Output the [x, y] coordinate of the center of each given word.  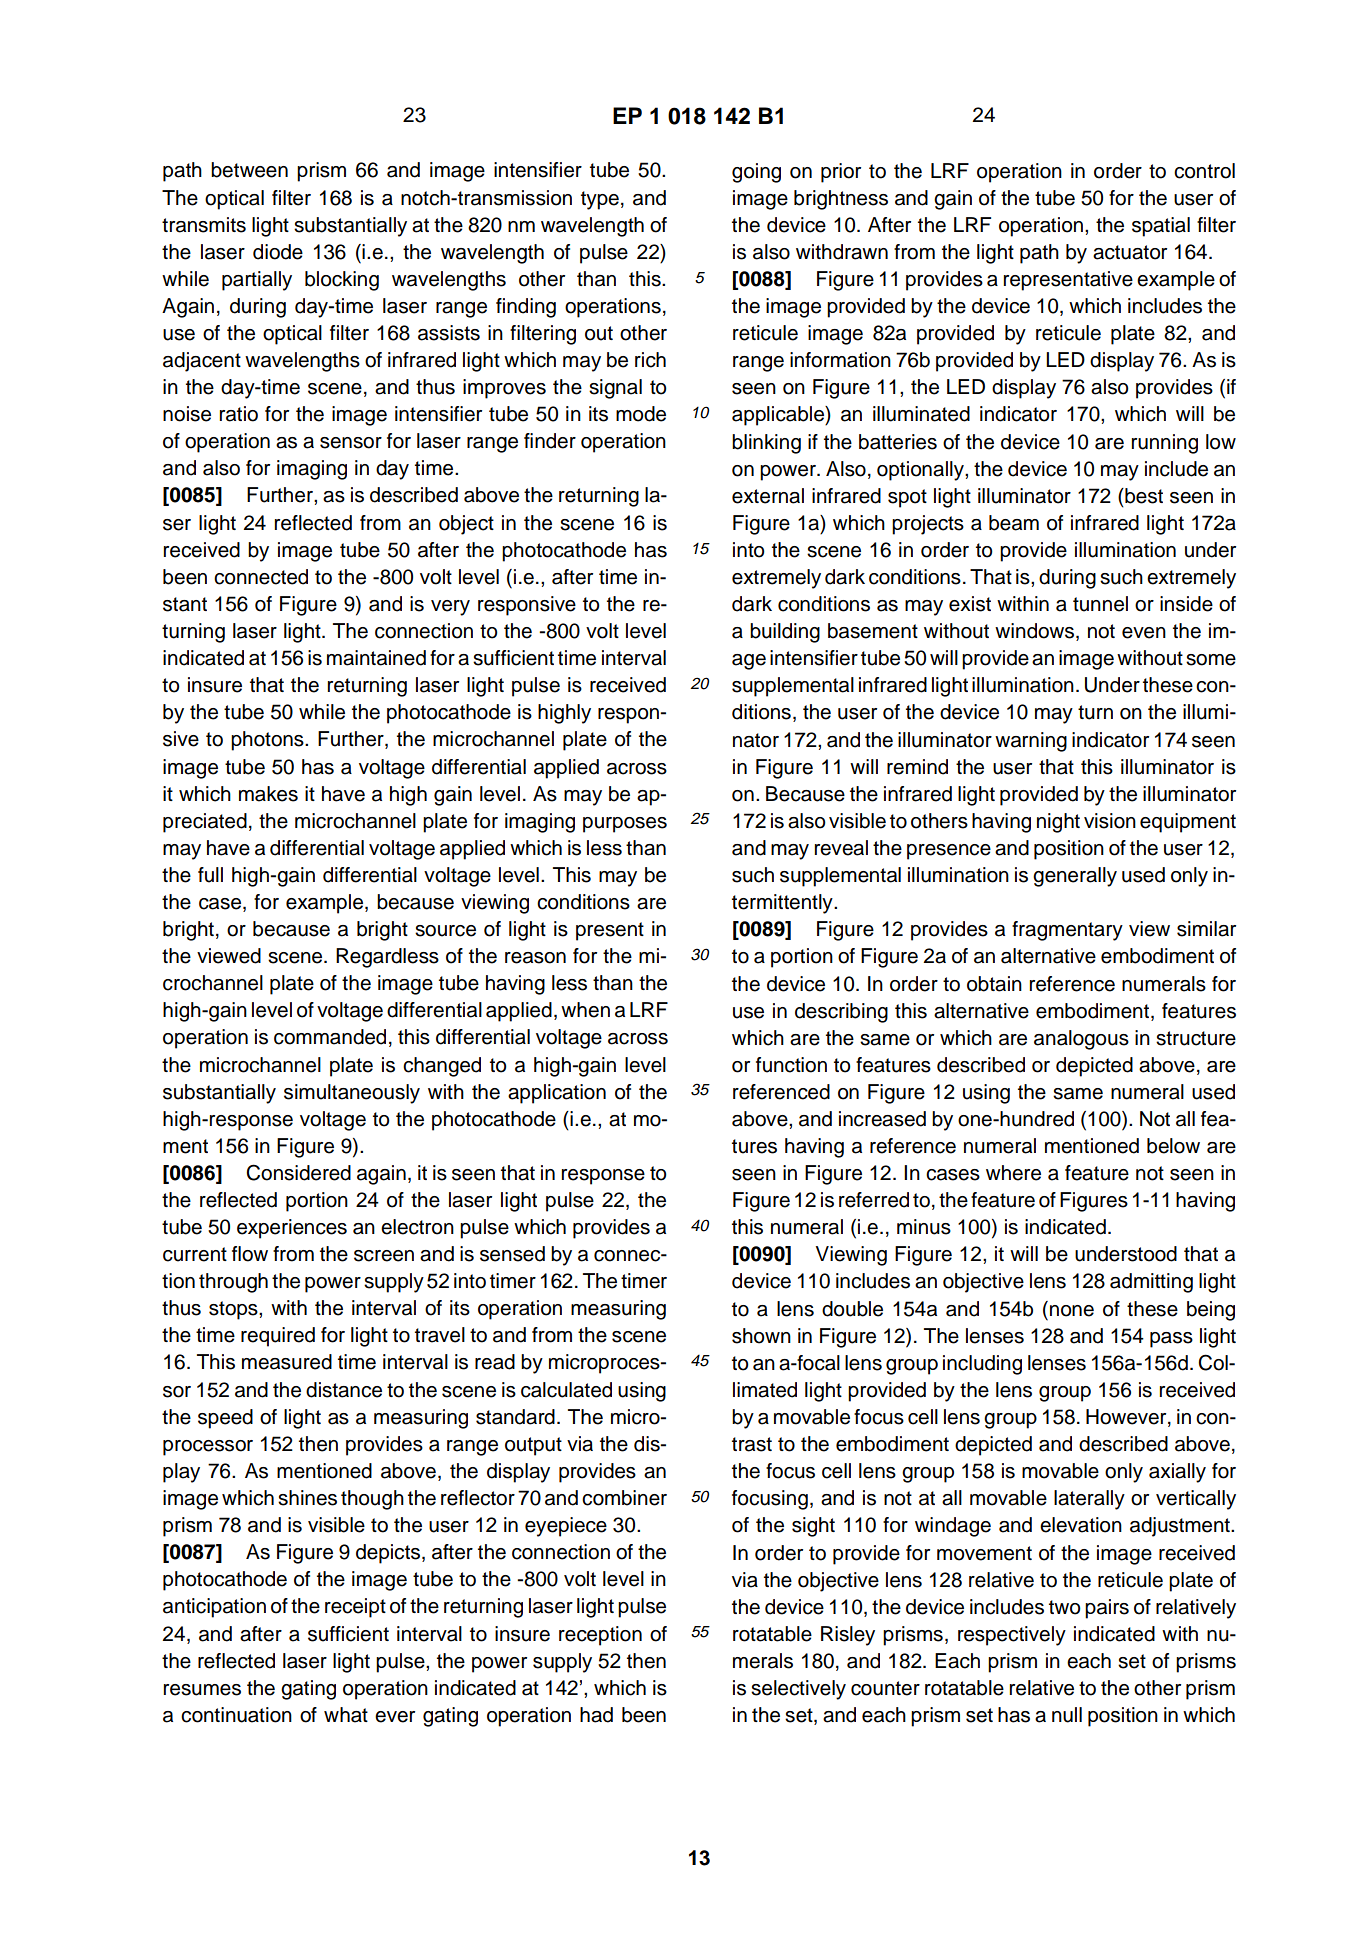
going [756, 173]
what [346, 1715]
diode [278, 252]
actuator [1130, 252]
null [1067, 1715]
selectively [798, 1690]
